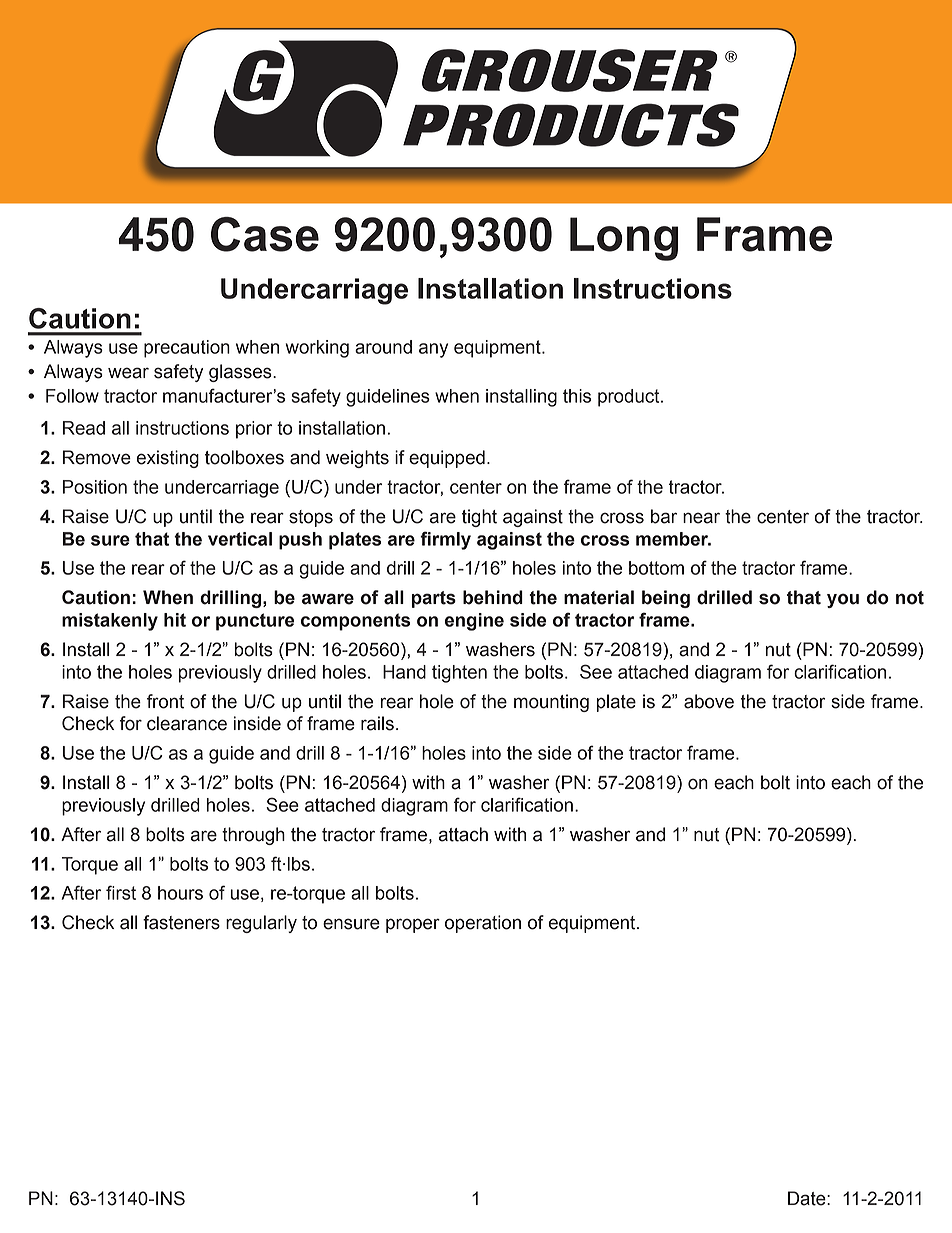 The height and width of the screenshot is (1233, 952). I want to click on equipped, so click(447, 459).
